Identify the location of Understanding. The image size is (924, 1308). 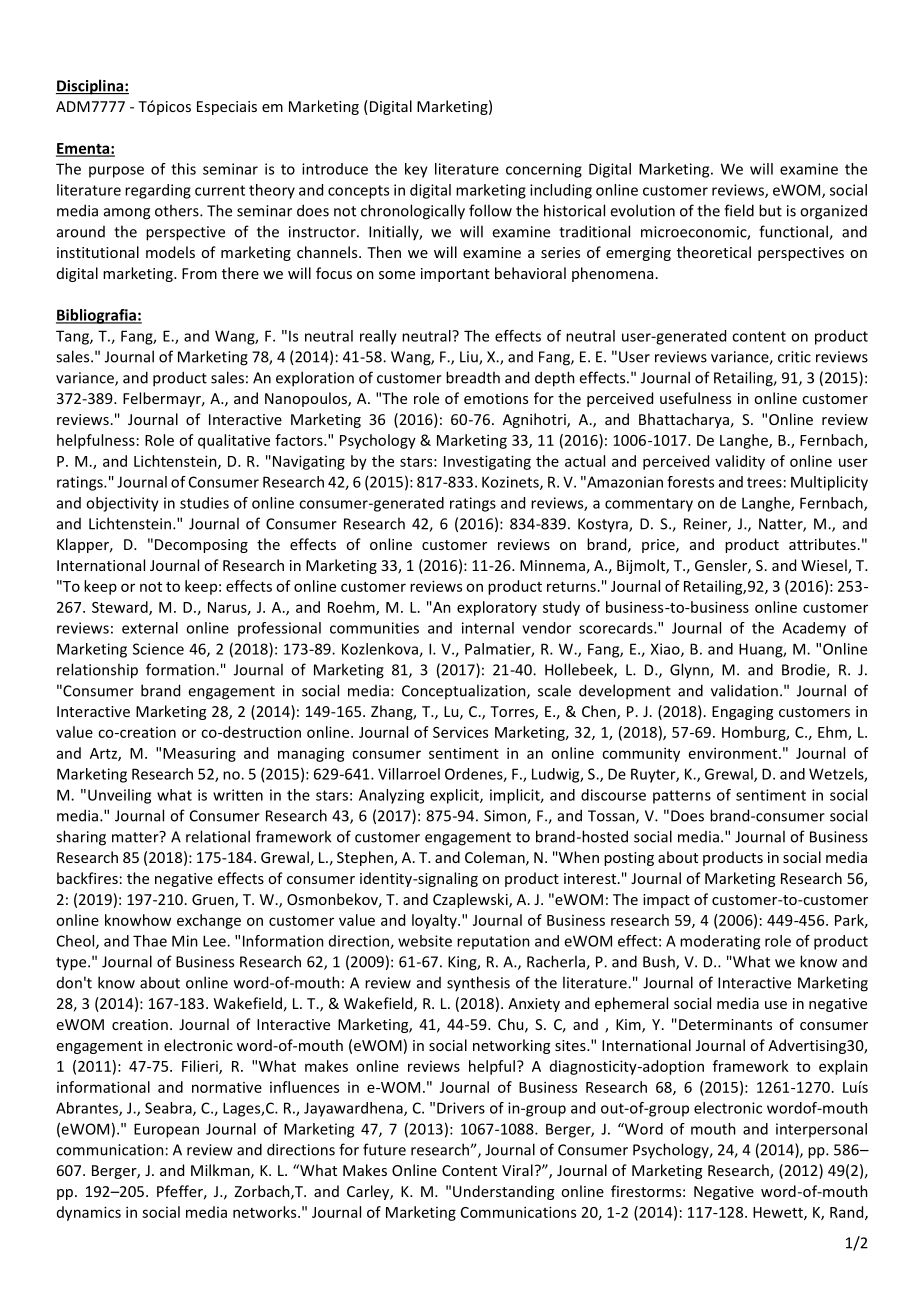
(503, 1192).
